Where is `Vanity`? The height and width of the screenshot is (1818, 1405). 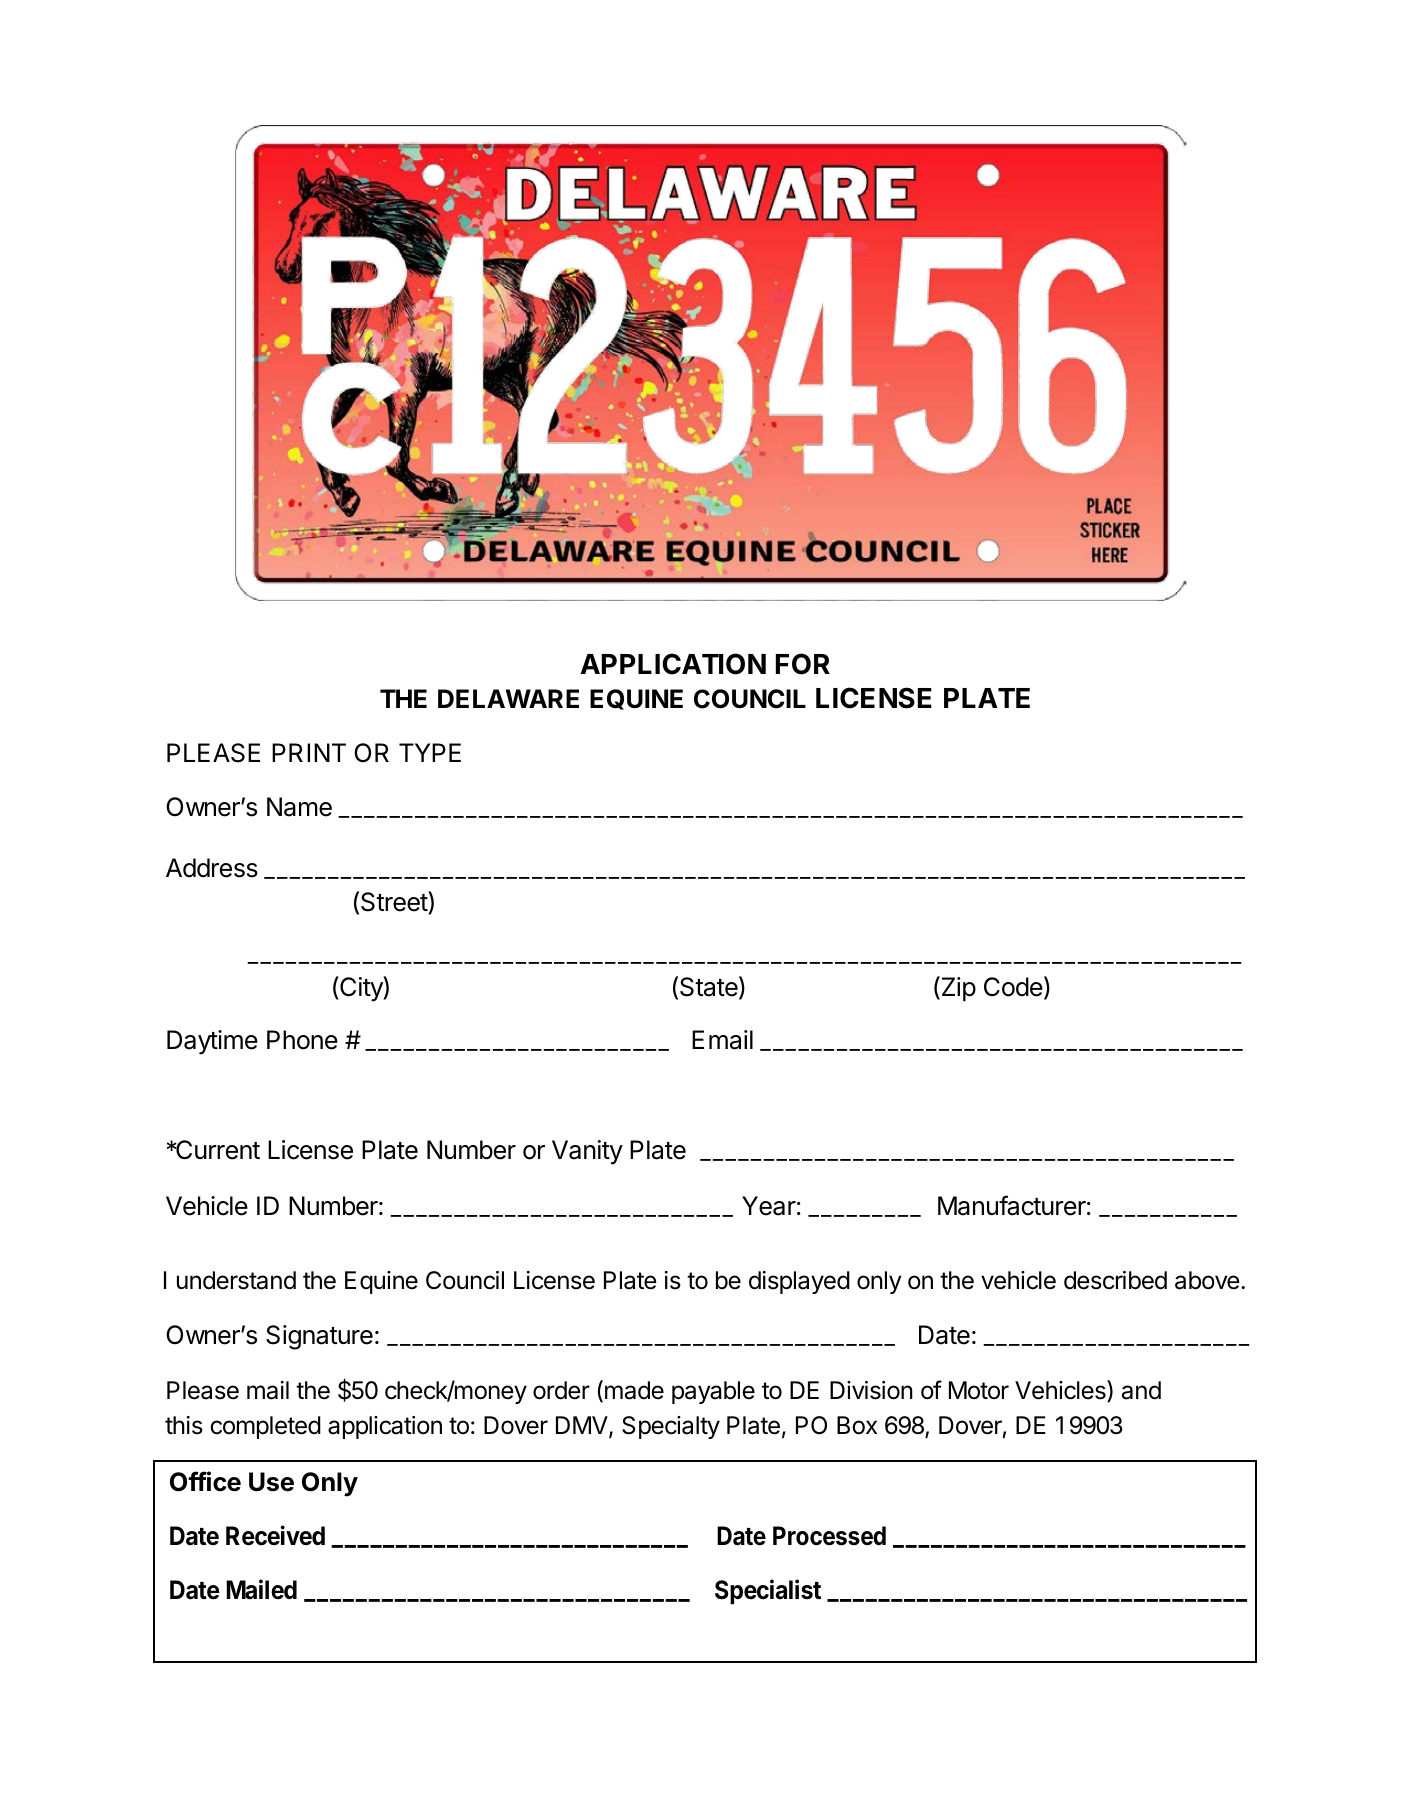 Vanity is located at coordinates (587, 1152).
